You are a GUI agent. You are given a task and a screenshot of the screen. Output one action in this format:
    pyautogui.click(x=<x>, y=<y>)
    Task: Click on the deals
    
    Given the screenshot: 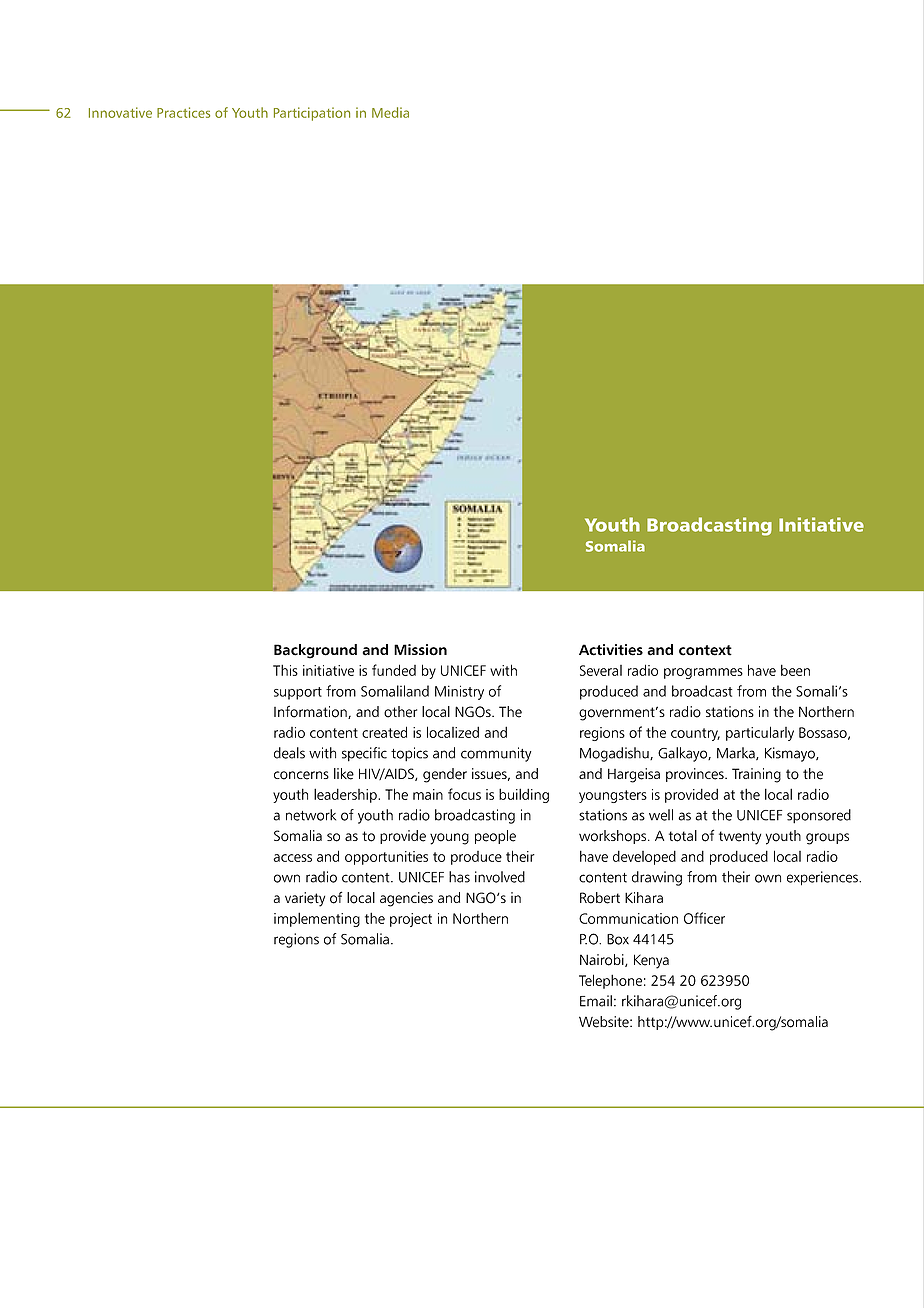 What is the action you would take?
    pyautogui.click(x=289, y=753)
